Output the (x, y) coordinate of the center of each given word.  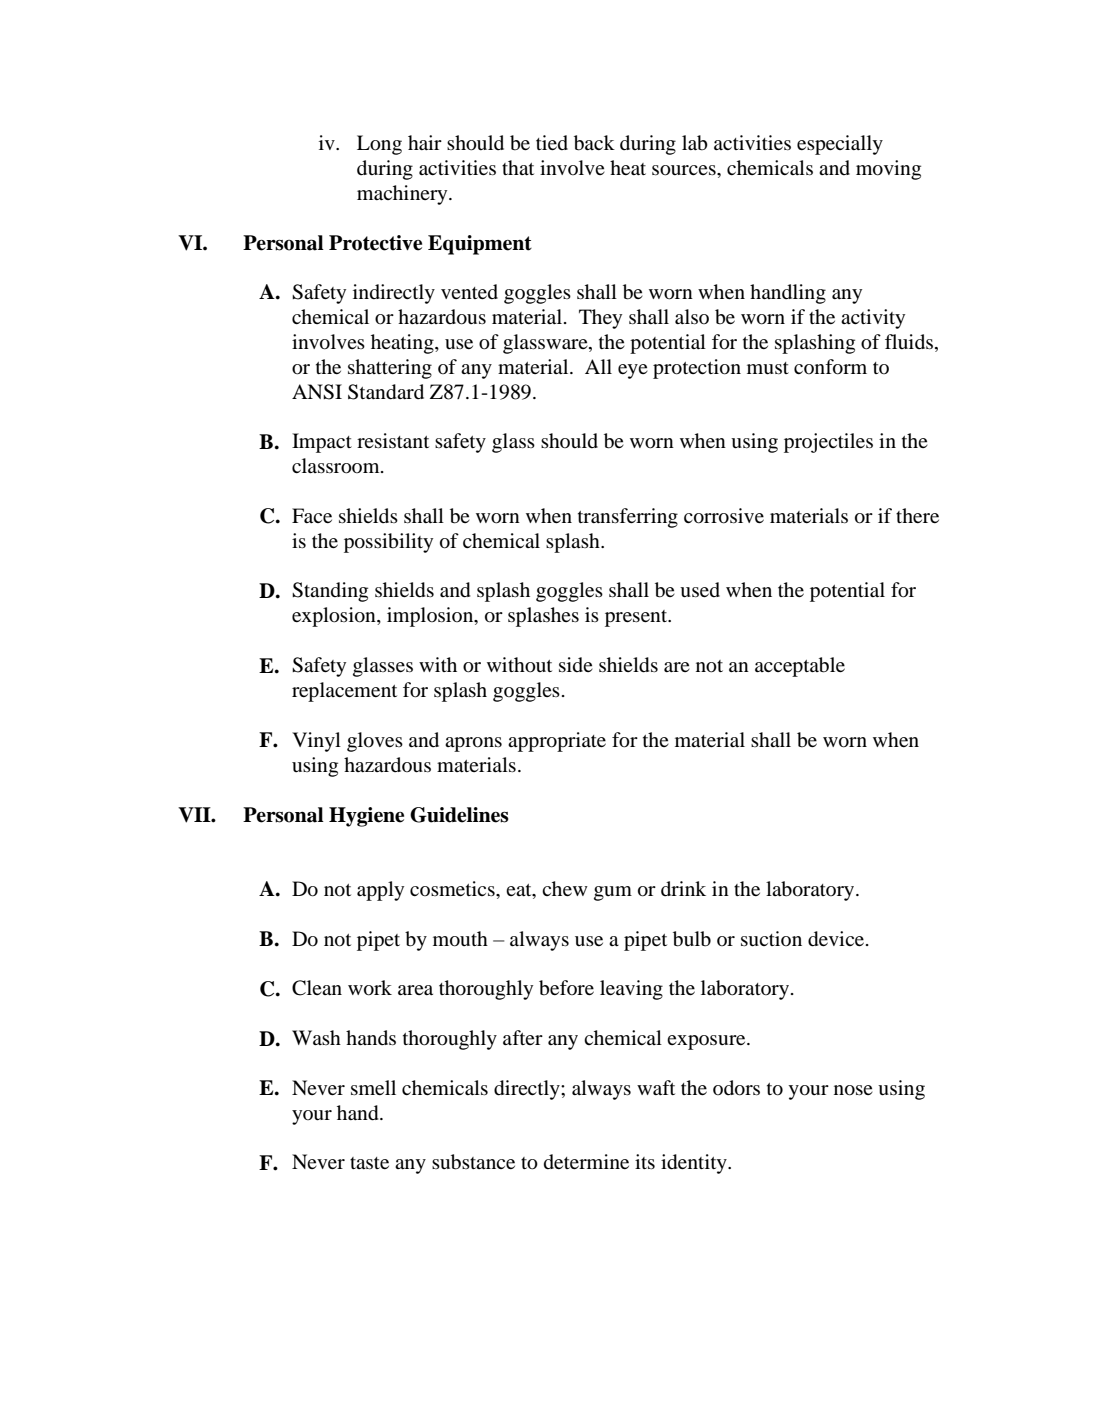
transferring (628, 518)
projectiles (828, 443)
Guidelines (459, 815)
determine (586, 1161)
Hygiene (366, 817)
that (518, 167)
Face (312, 515)
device (837, 939)
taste (369, 1163)
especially (840, 145)
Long (379, 145)
